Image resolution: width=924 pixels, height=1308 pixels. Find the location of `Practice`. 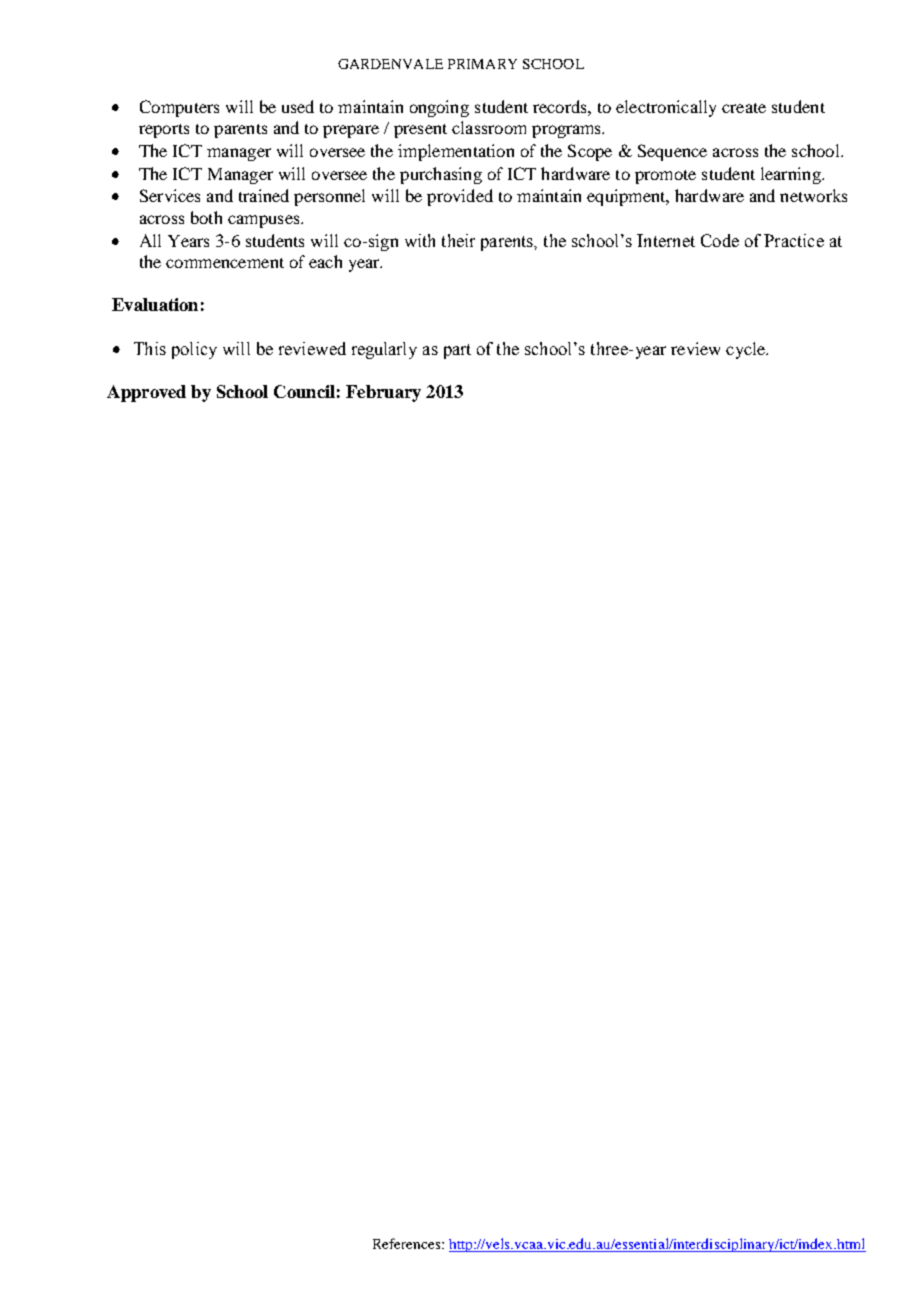

Practice is located at coordinates (794, 240).
